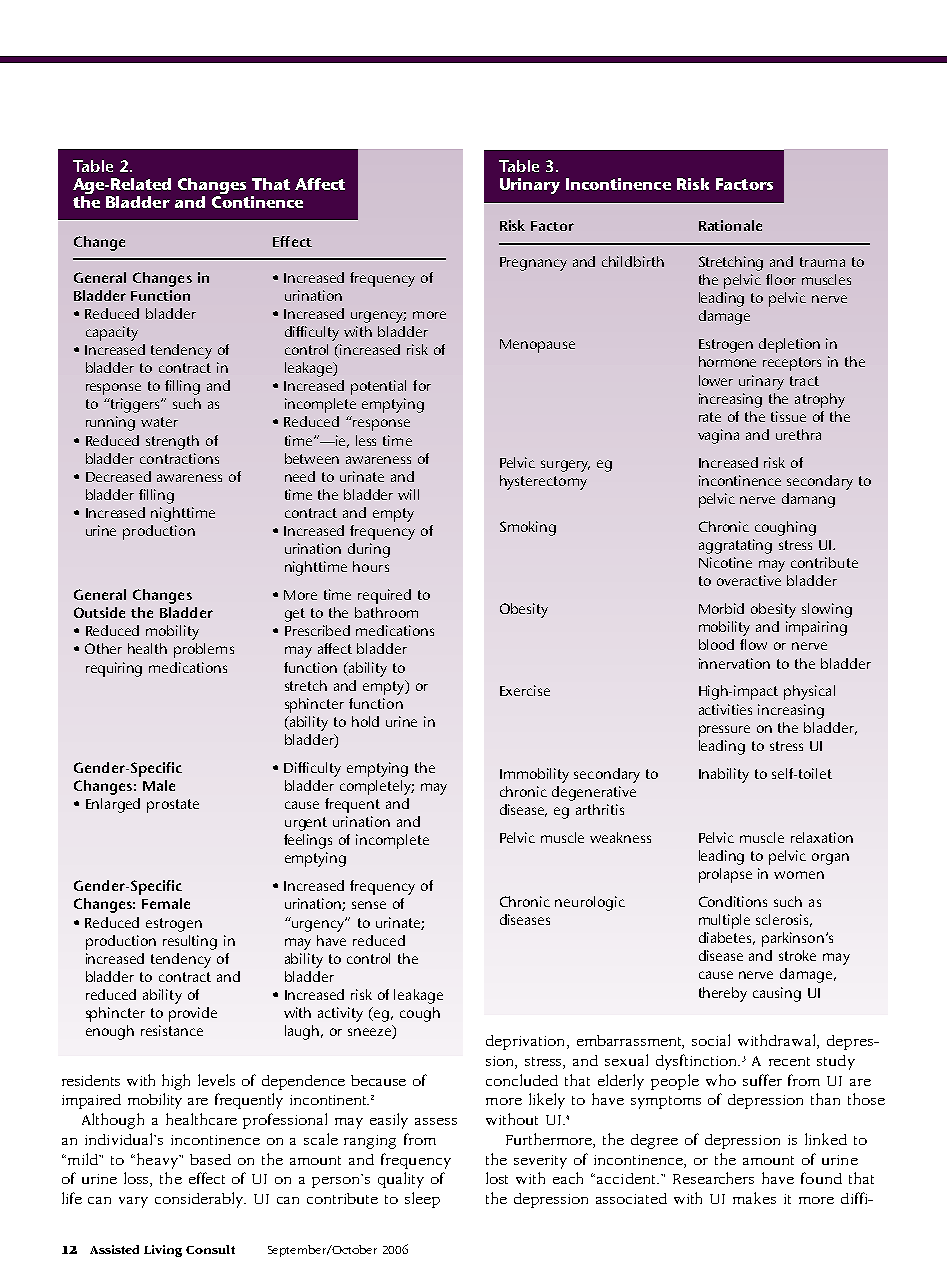  I want to click on considerably, so click(200, 1200).
